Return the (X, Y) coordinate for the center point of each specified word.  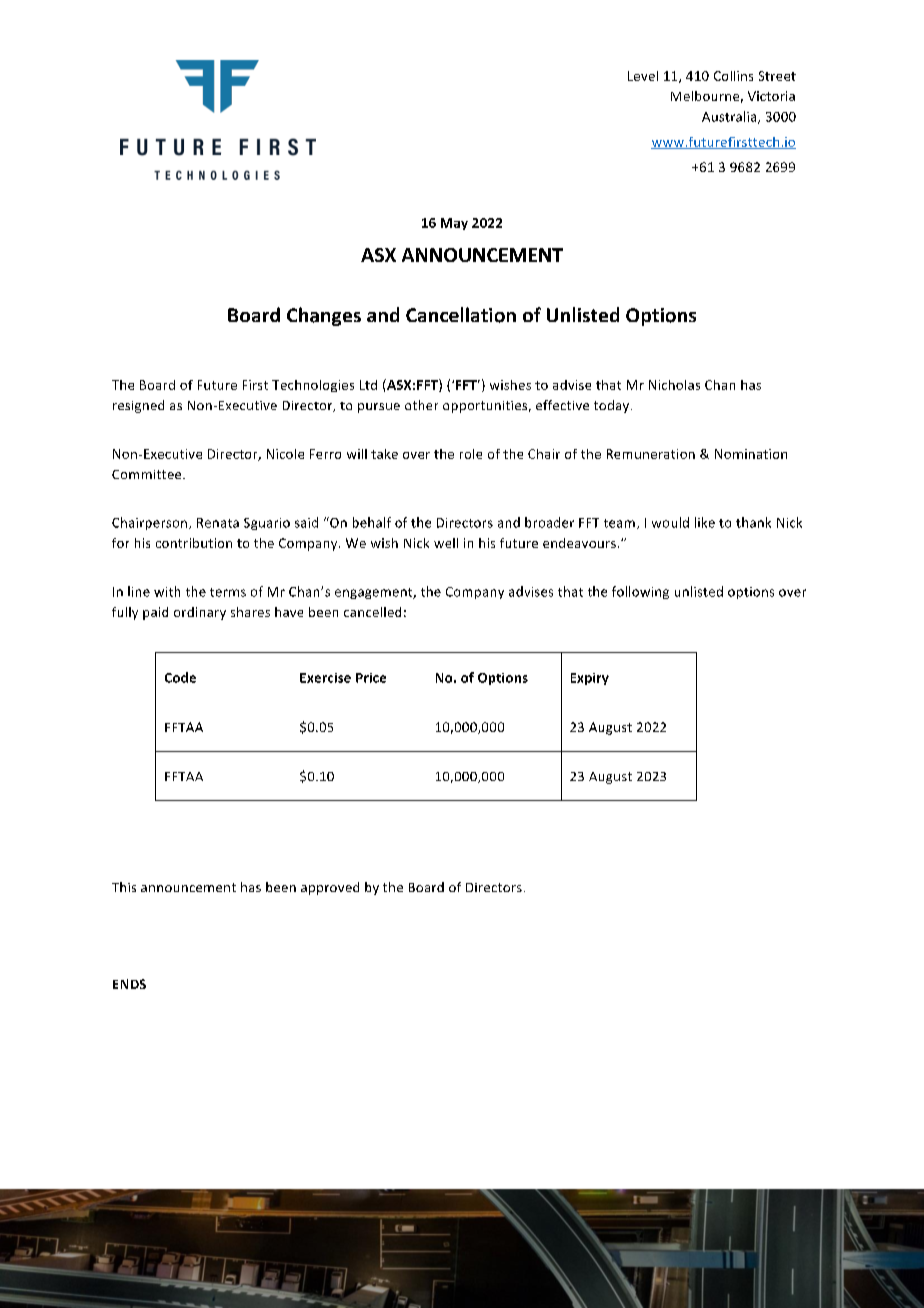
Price (371, 678)
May (454, 224)
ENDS (129, 984)
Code (180, 677)
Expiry (590, 679)
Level (643, 76)
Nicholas (674, 385)
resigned (138, 406)
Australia (730, 117)
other (421, 405)
